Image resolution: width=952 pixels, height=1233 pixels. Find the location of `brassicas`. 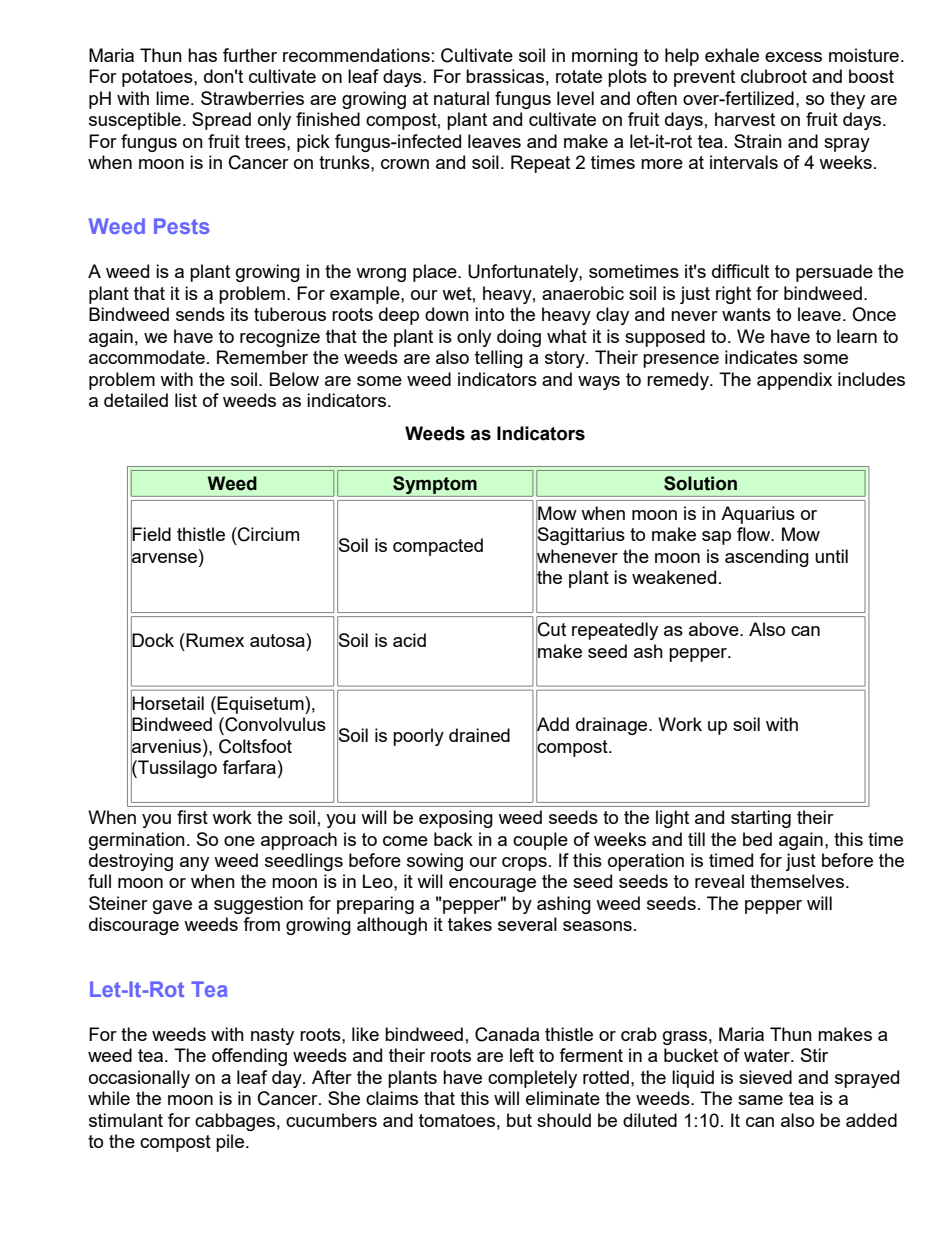

brassicas is located at coordinates (505, 76).
